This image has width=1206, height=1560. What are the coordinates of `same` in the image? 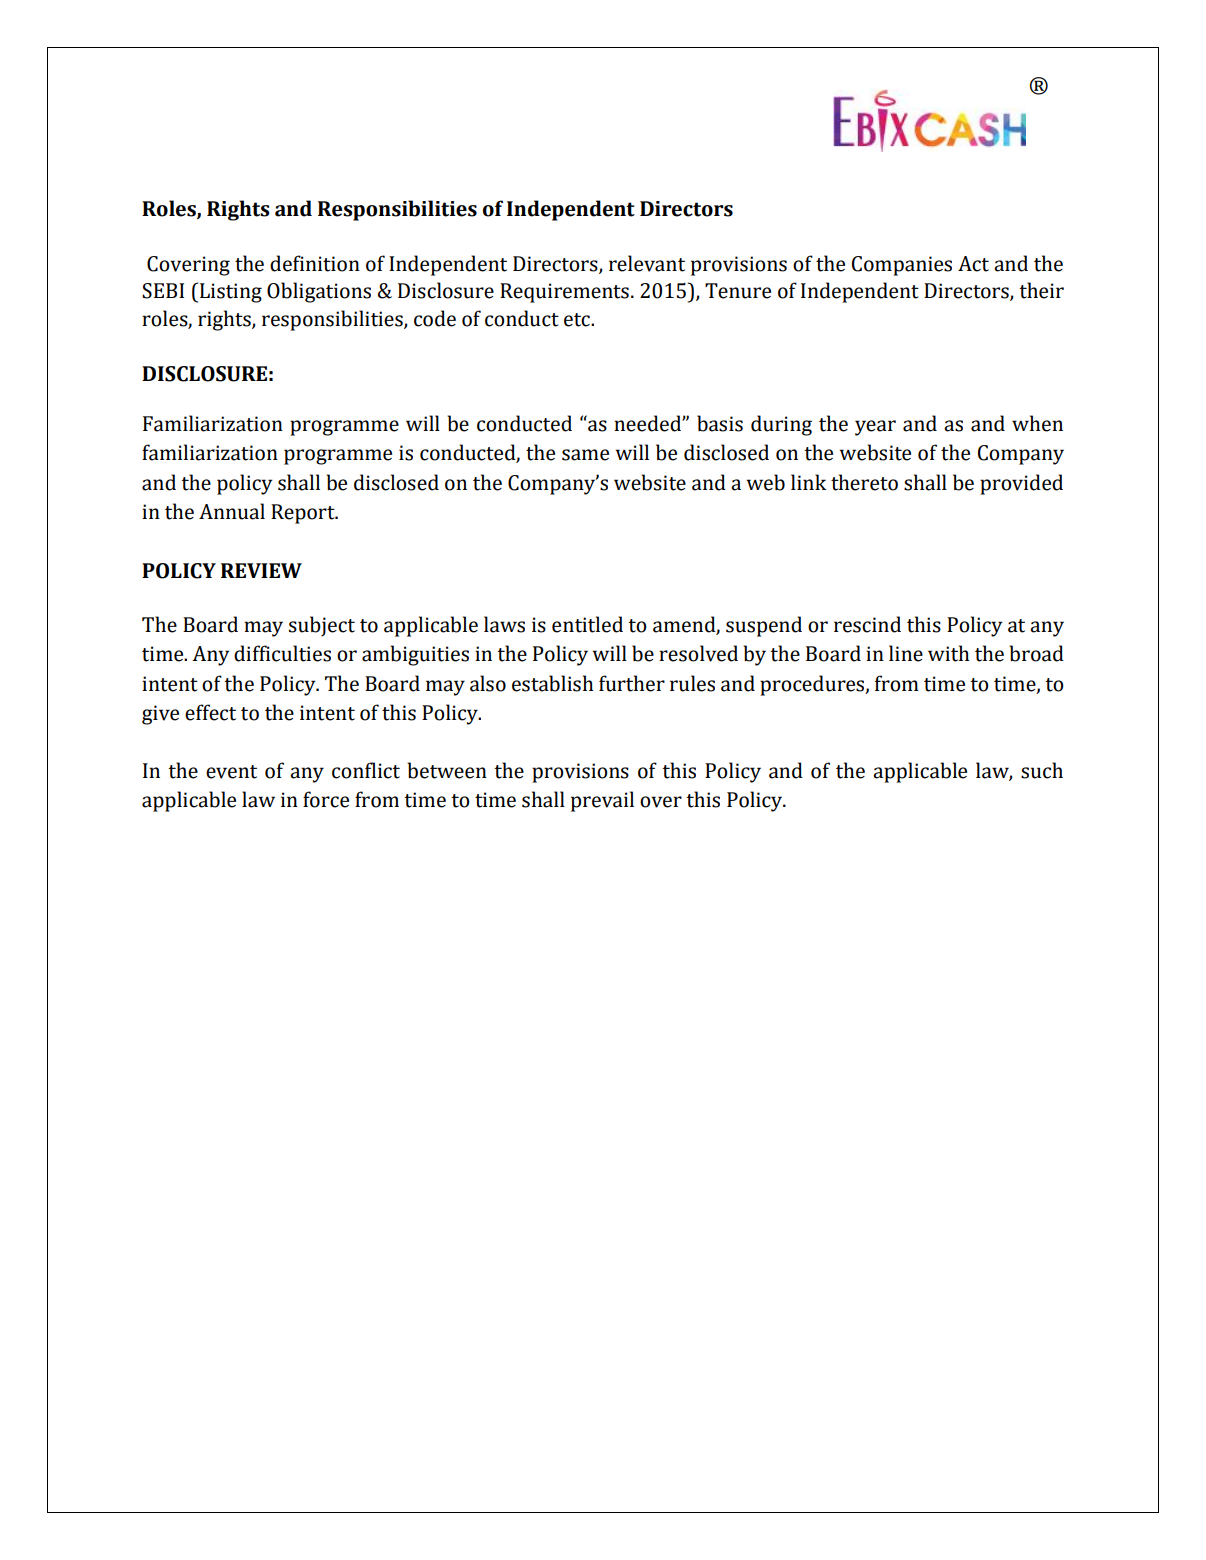 It's located at (585, 455).
